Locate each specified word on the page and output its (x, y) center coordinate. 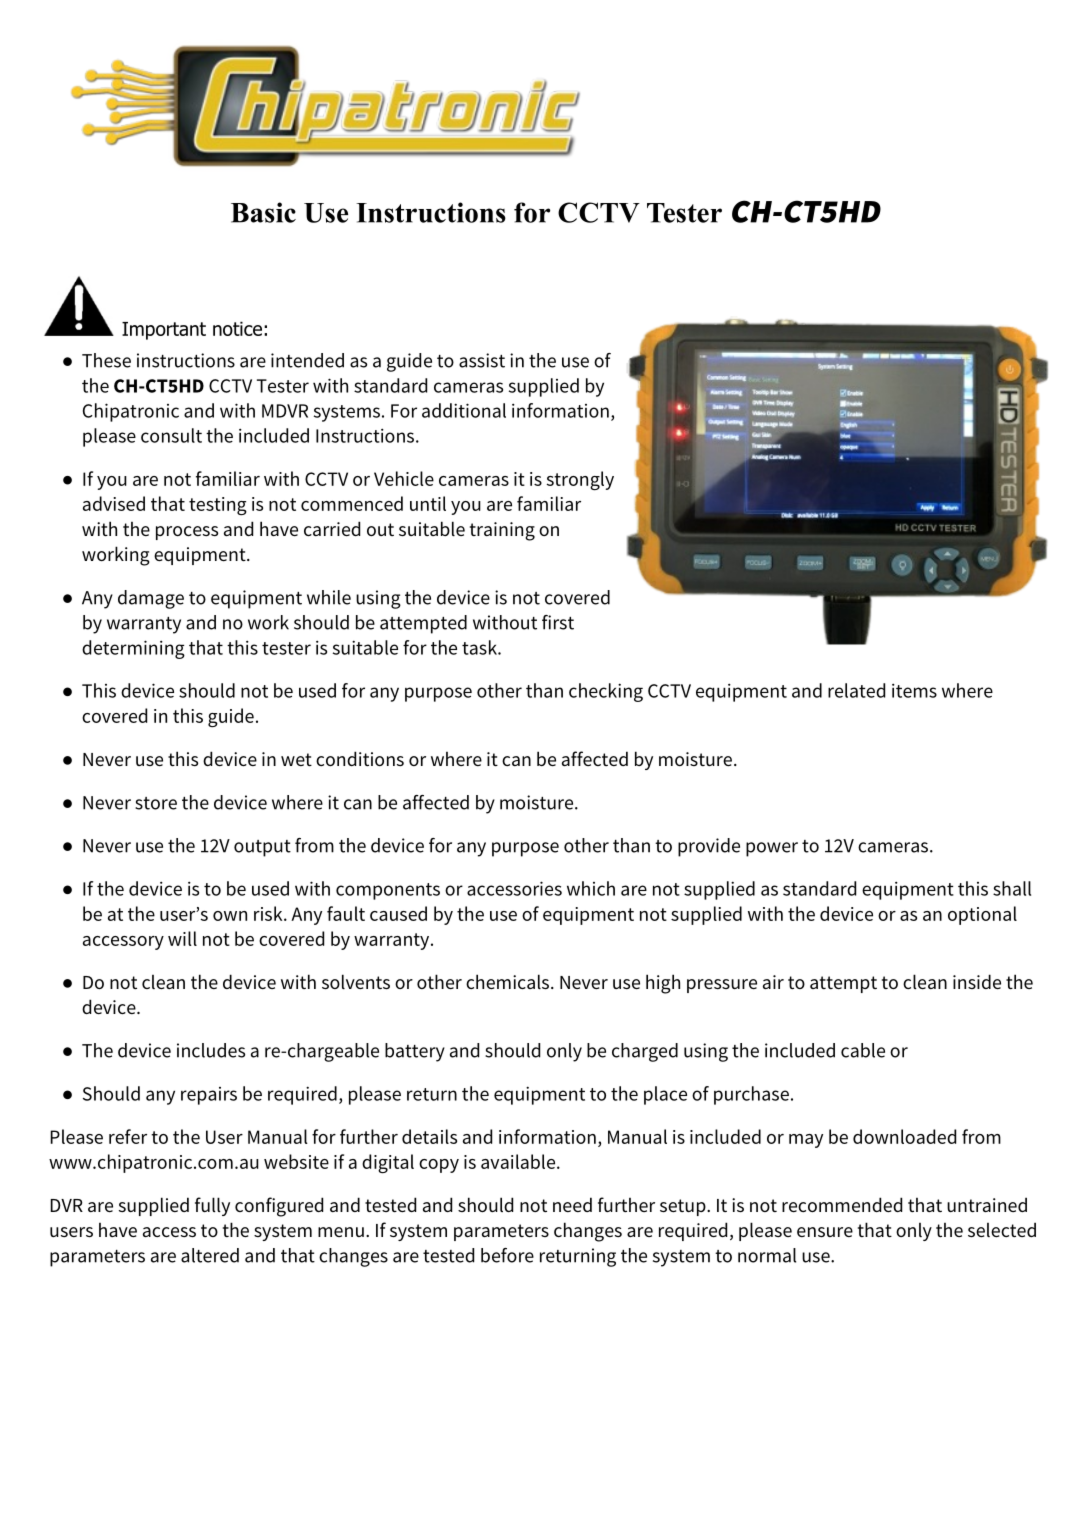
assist (482, 360)
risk (269, 913)
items (914, 690)
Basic (263, 212)
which (591, 888)
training (502, 531)
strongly (580, 480)
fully (212, 1206)
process (187, 533)
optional (982, 915)
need (572, 1204)
